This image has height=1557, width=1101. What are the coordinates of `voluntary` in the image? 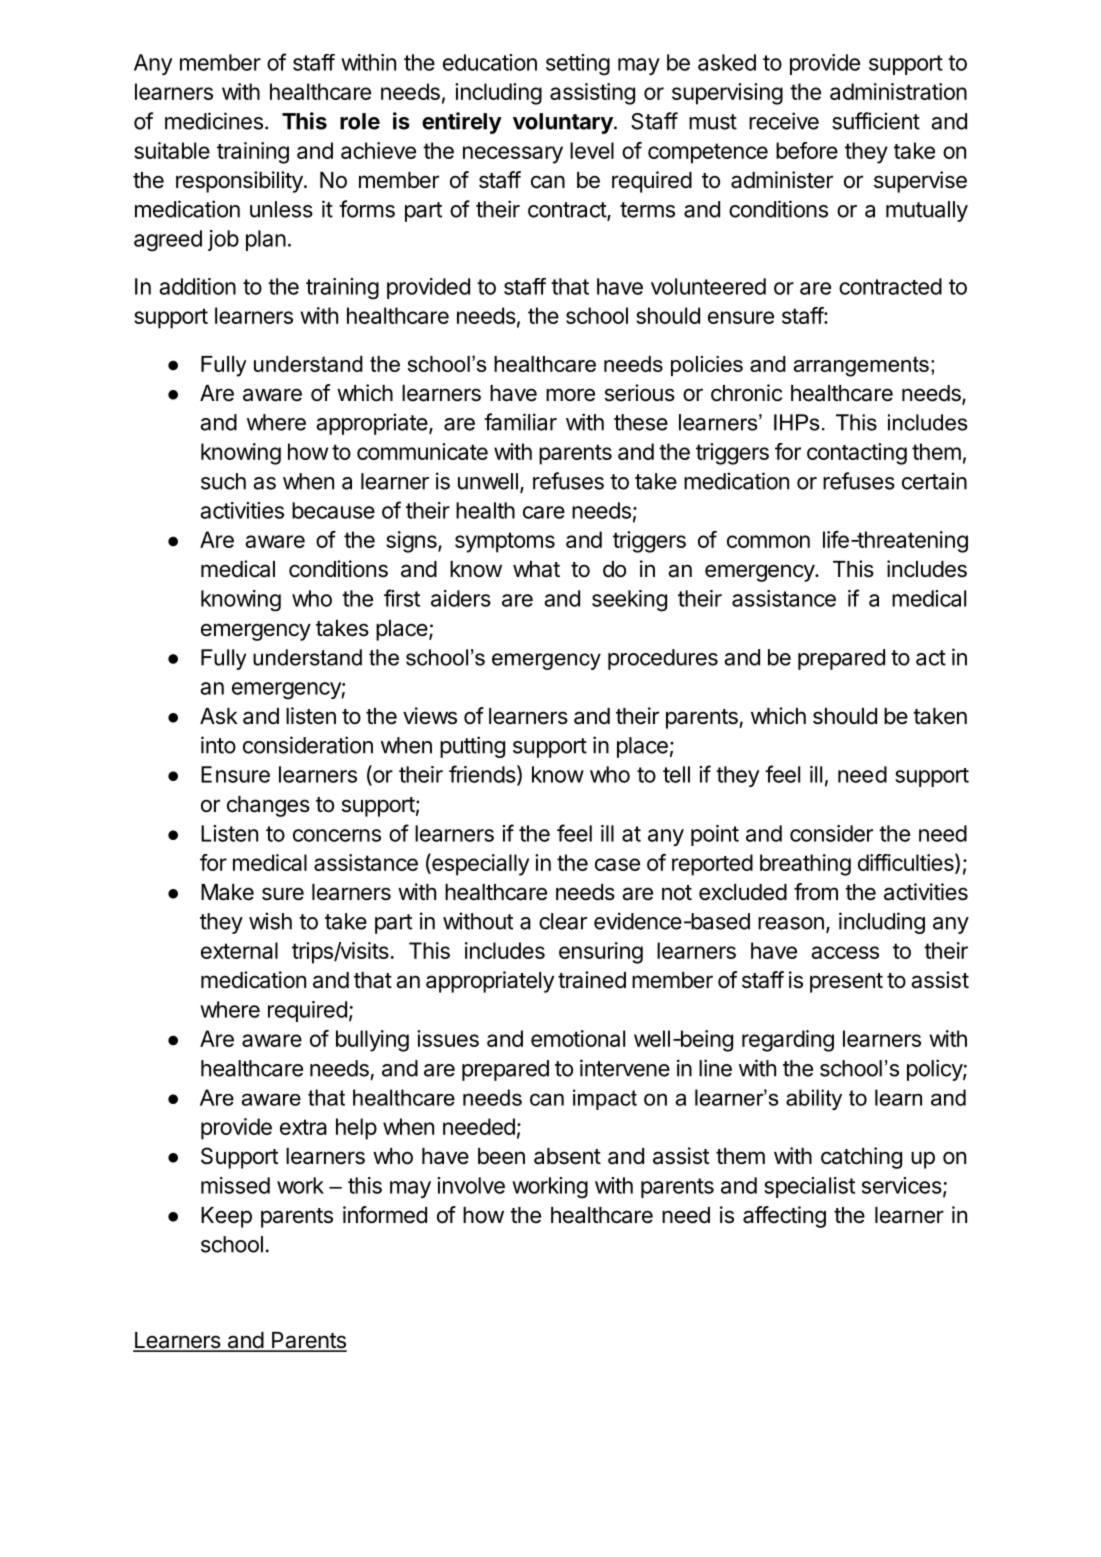 It's located at (564, 123).
